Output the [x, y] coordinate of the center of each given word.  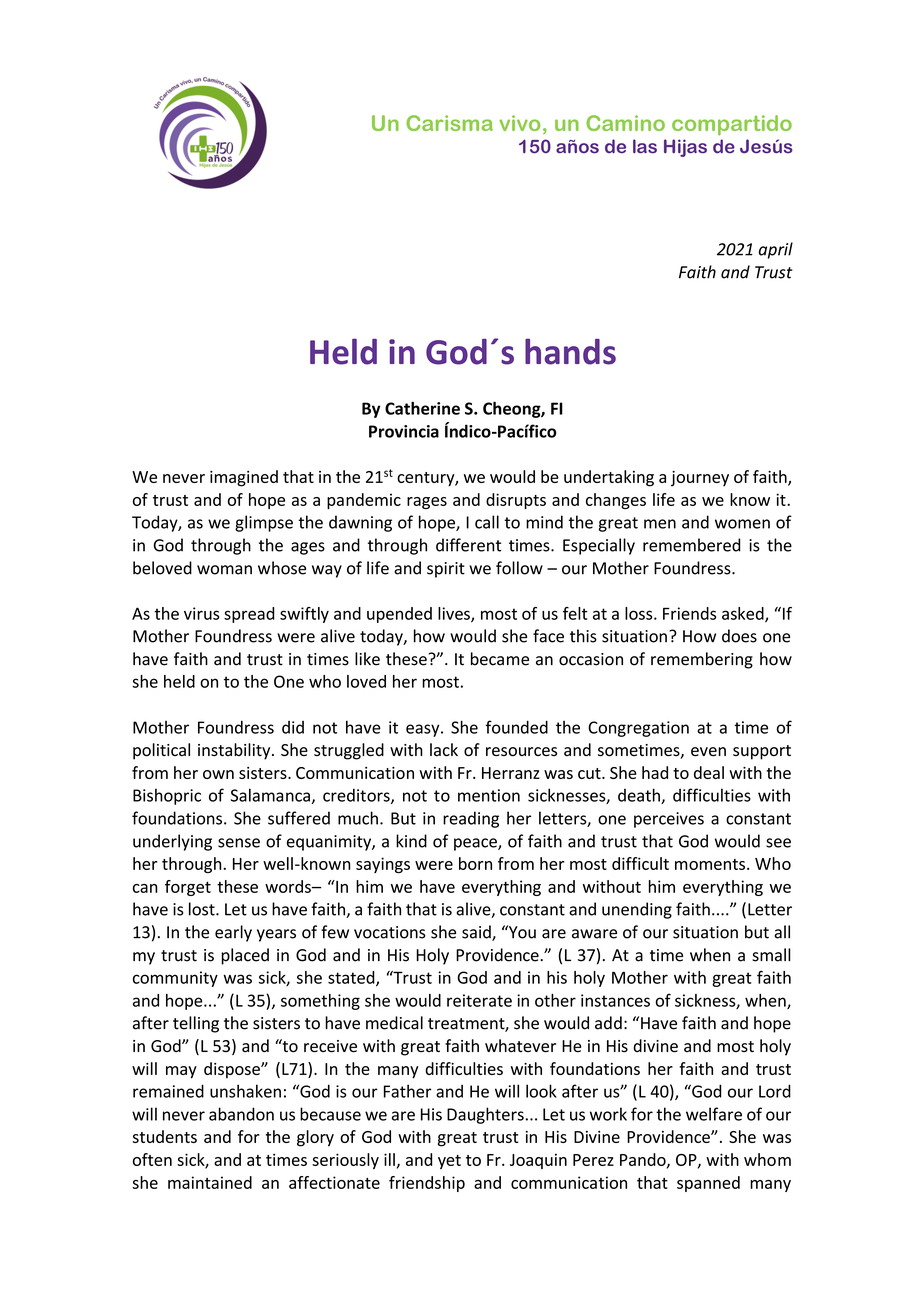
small [771, 955]
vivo [520, 123]
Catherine [422, 408]
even [708, 752]
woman [224, 570]
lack [444, 749]
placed [245, 956]
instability [235, 751]
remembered [692, 545]
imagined [244, 478]
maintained [210, 1182]
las [645, 146]
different [468, 545]
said [477, 933]
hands [570, 351]
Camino [625, 123]
